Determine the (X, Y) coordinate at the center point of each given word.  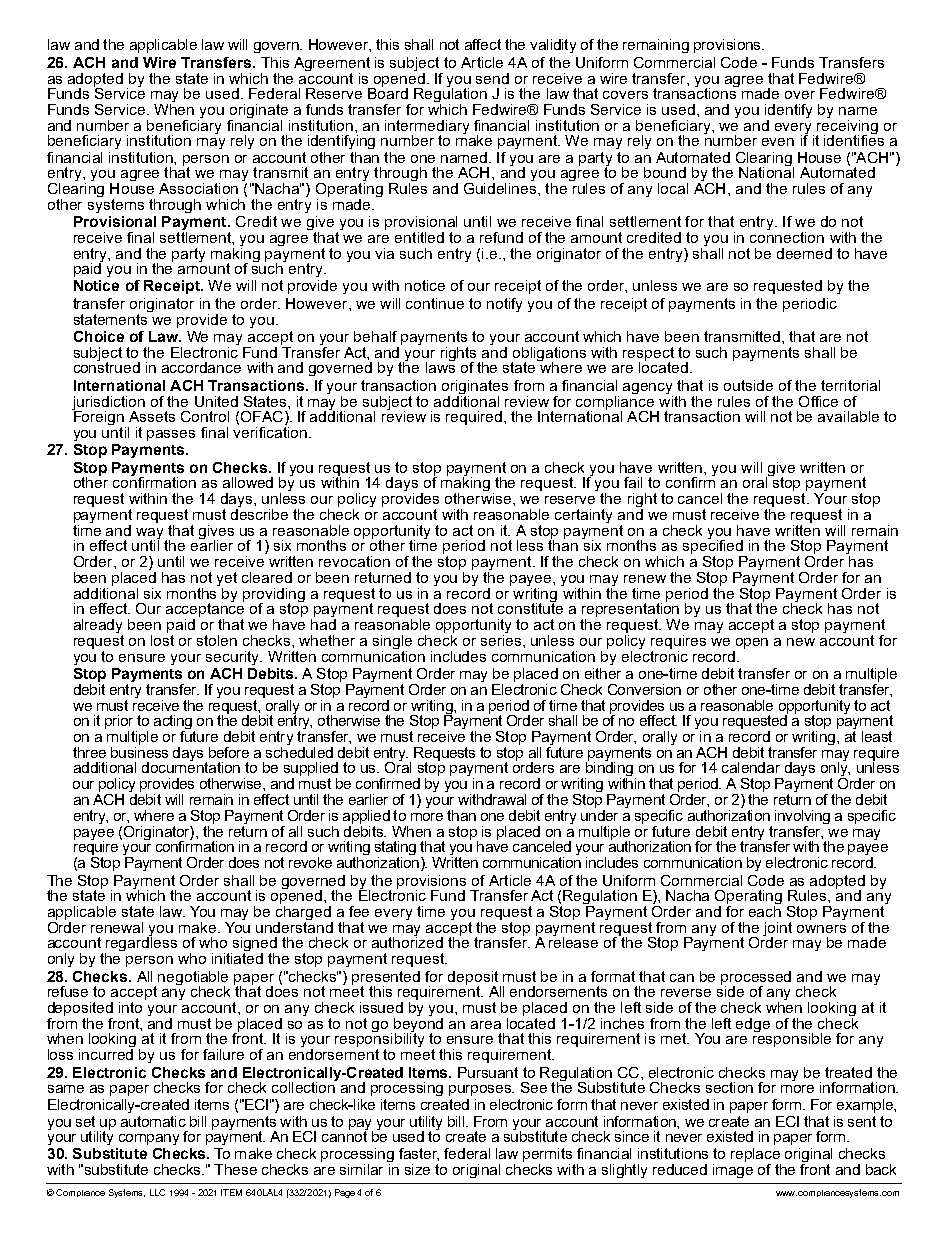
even (778, 142)
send (492, 78)
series (502, 639)
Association (198, 188)
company (149, 1139)
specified (714, 547)
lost (162, 639)
